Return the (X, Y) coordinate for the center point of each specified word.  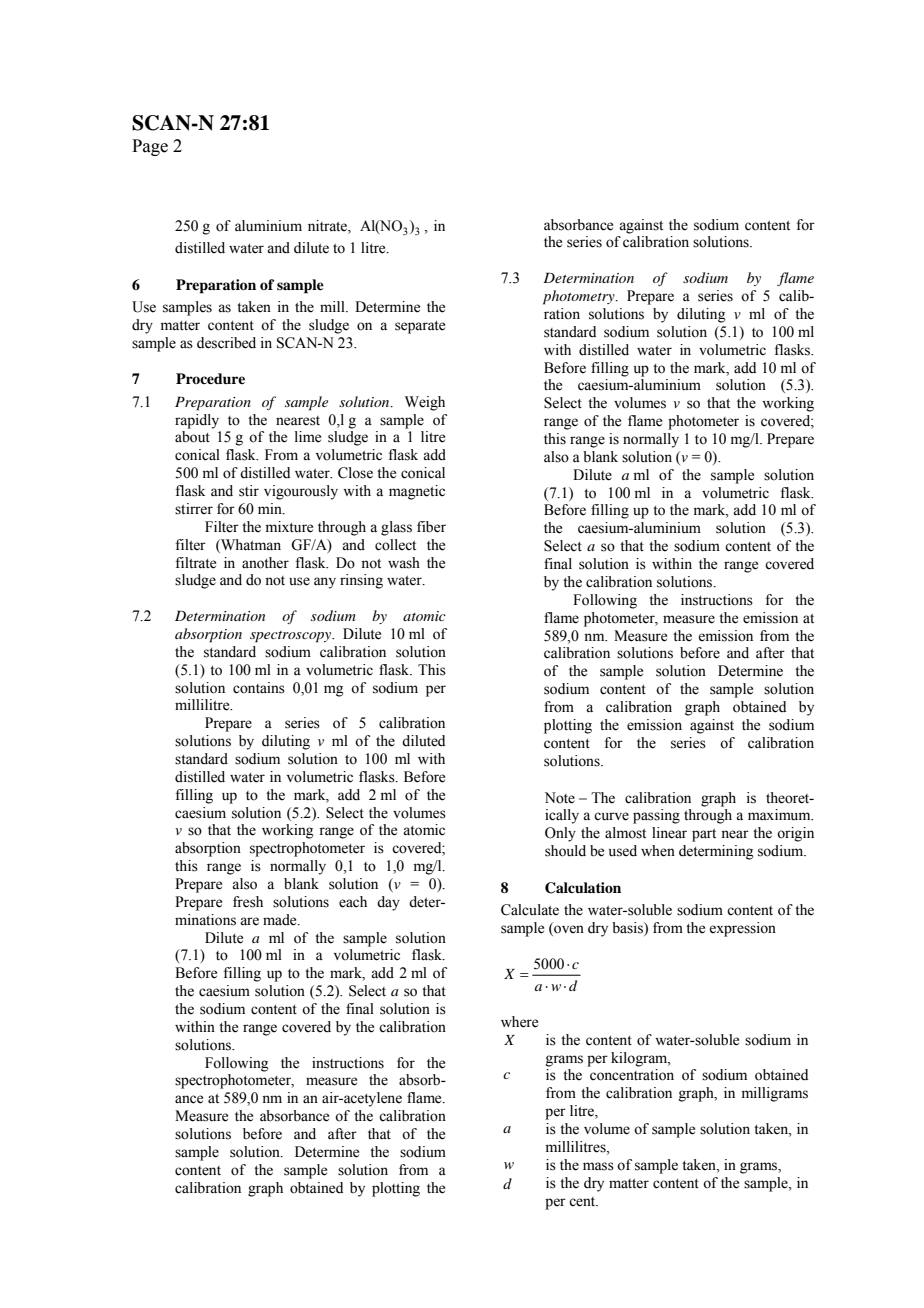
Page (150, 147)
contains (259, 688)
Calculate (530, 910)
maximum (780, 815)
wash (404, 563)
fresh (248, 902)
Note (560, 798)
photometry (580, 297)
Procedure (210, 378)
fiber (431, 527)
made (281, 920)
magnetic (417, 492)
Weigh (425, 403)
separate (420, 327)
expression (742, 929)
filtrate (196, 563)
